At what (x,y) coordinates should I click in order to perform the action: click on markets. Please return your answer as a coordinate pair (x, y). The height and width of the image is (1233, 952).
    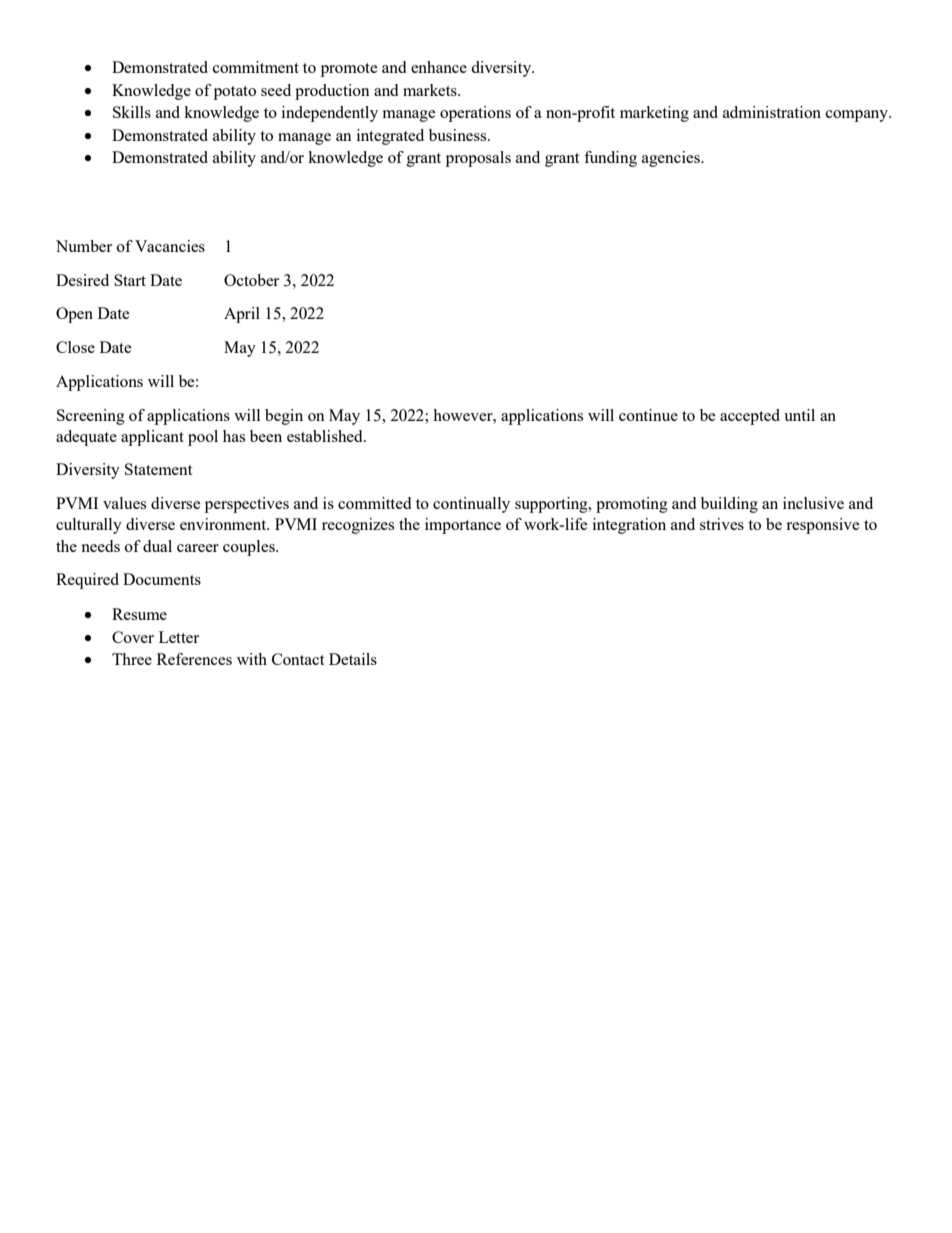
    Looking at the image, I should click on (431, 90).
